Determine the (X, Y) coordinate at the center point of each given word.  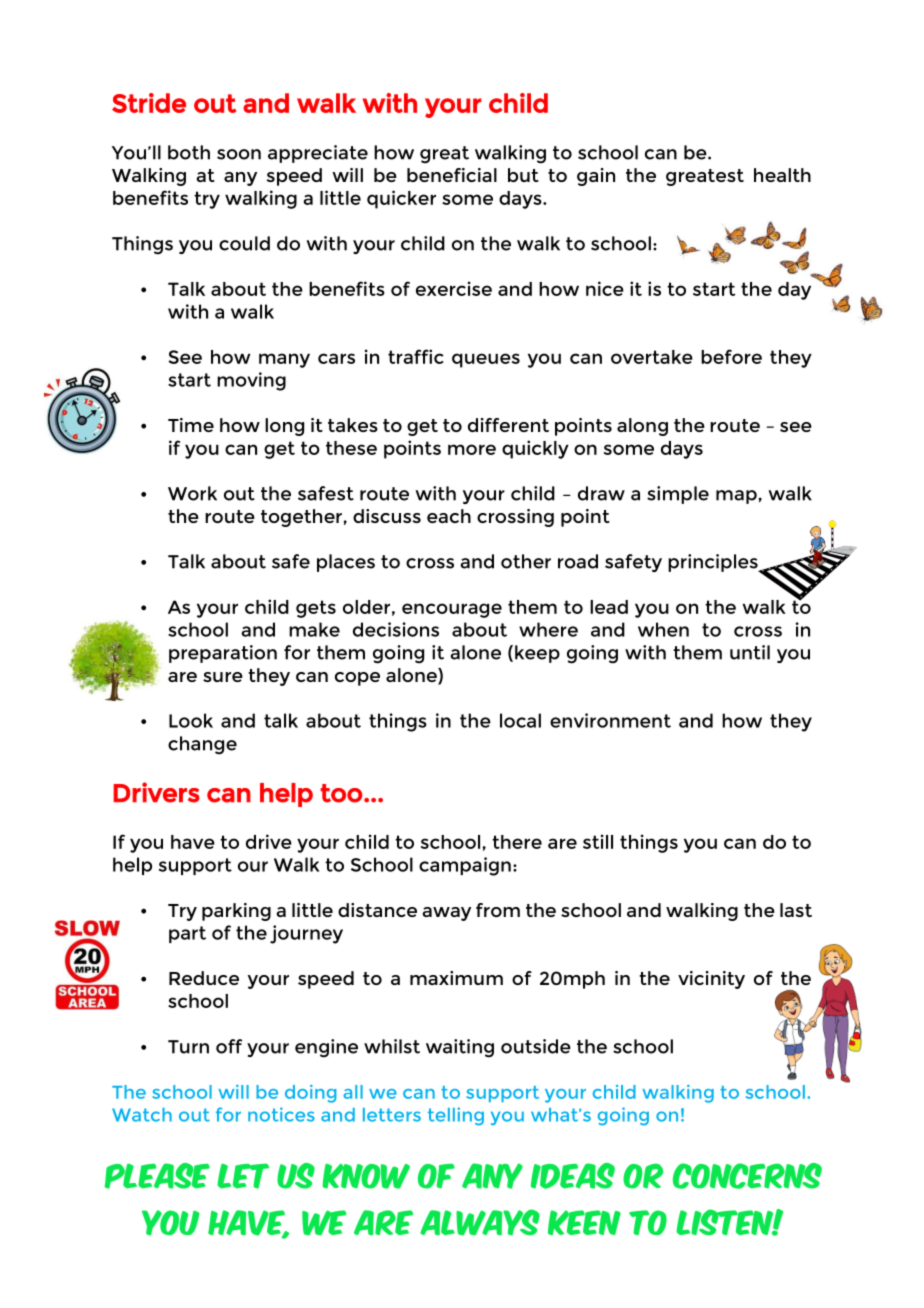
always (480, 1222)
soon (239, 154)
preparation (223, 654)
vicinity (711, 980)
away (447, 914)
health (782, 175)
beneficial (452, 175)
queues (486, 360)
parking (236, 912)
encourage (452, 610)
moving (251, 381)
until (750, 652)
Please (157, 1176)
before (731, 356)
